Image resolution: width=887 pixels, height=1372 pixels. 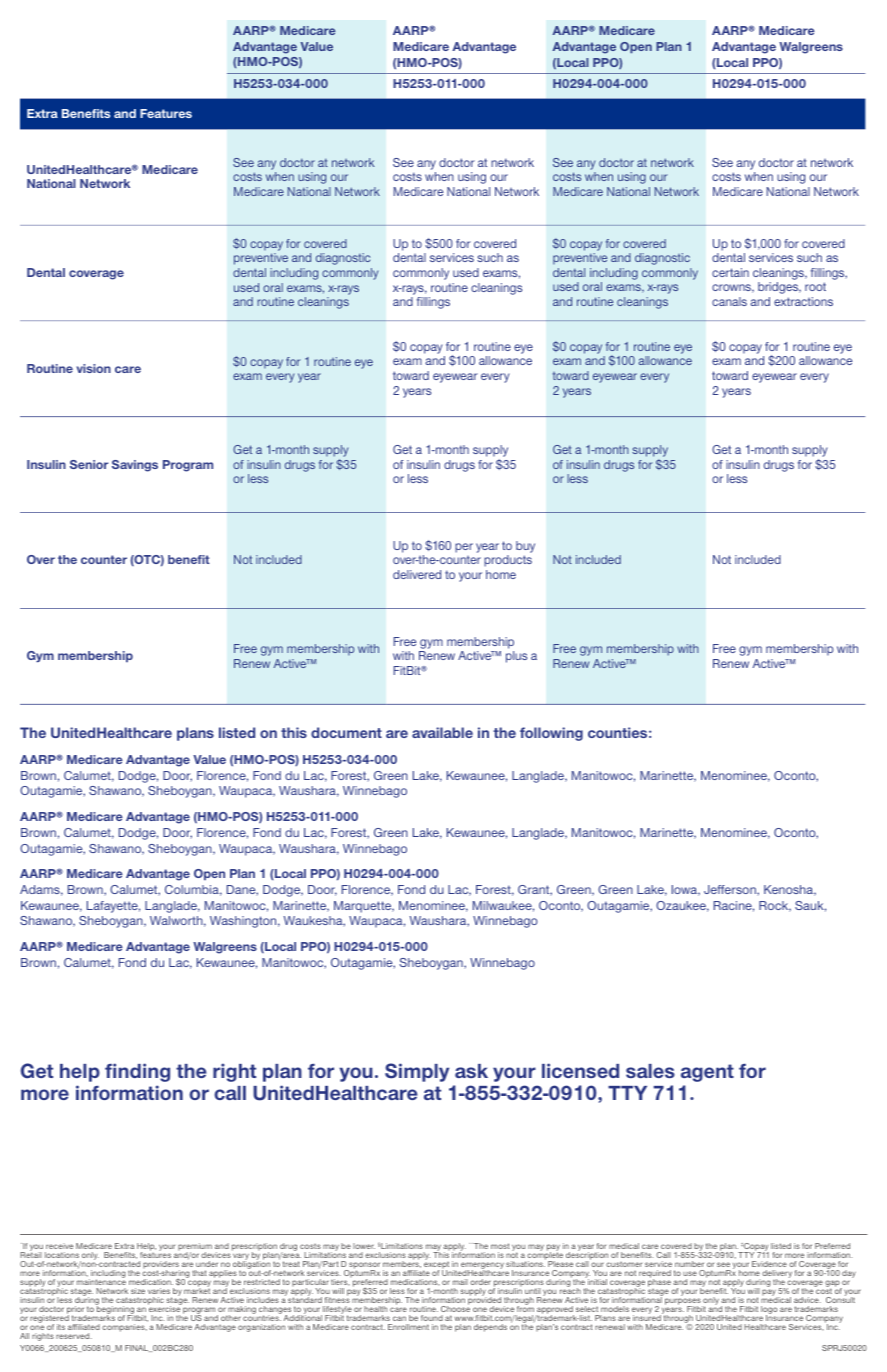 What do you see at coordinates (346, 732) in the screenshot?
I see `document` at bounding box center [346, 732].
